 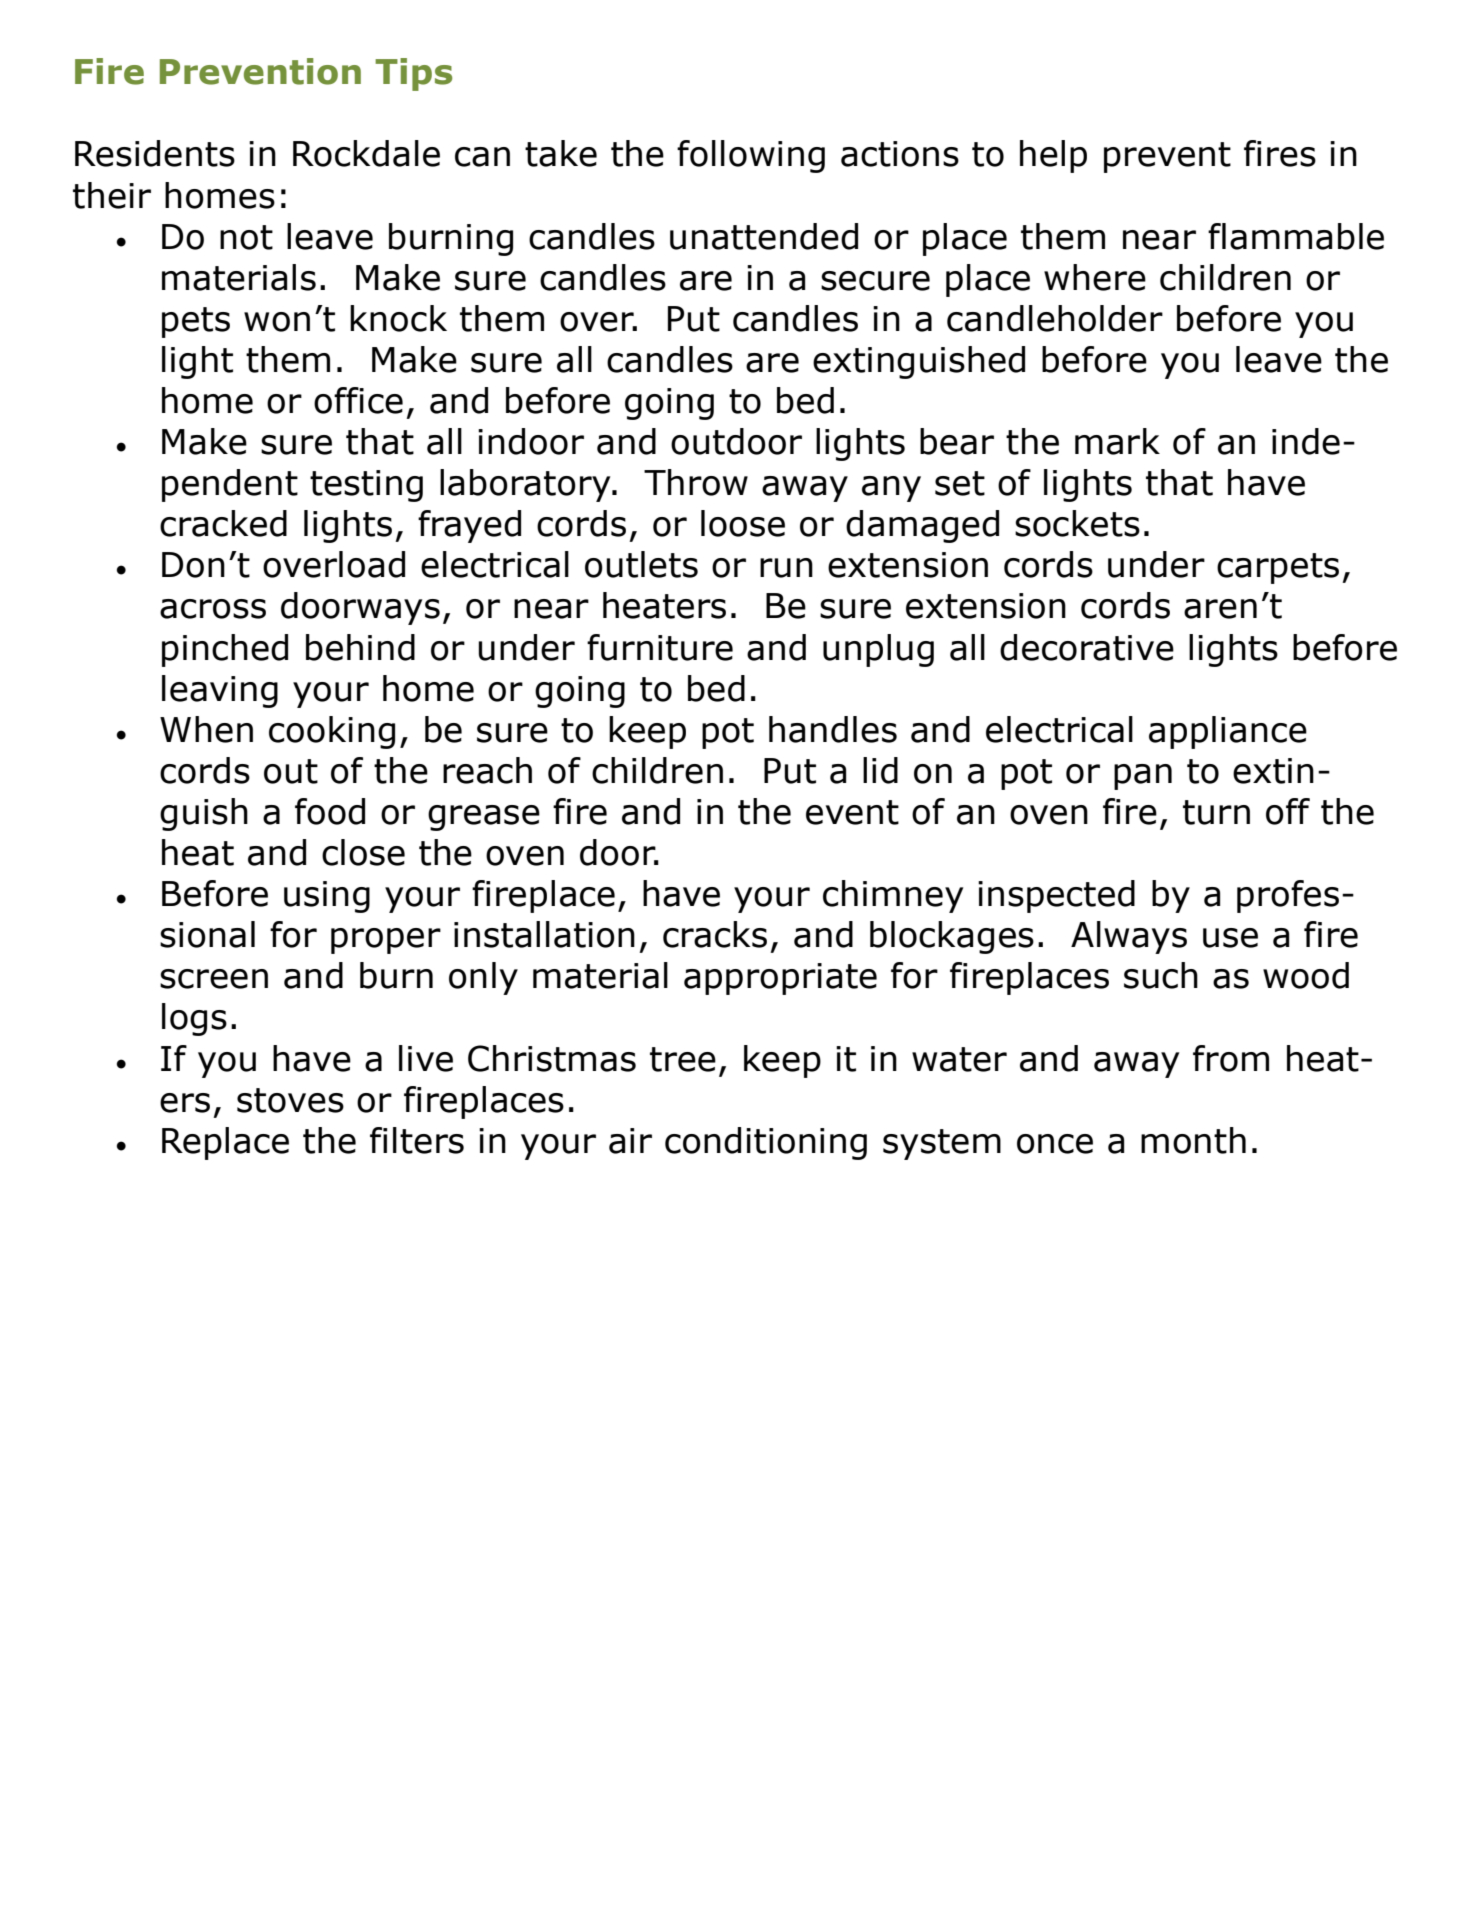 What do you see at coordinates (1053, 156) in the image?
I see `help` at bounding box center [1053, 156].
